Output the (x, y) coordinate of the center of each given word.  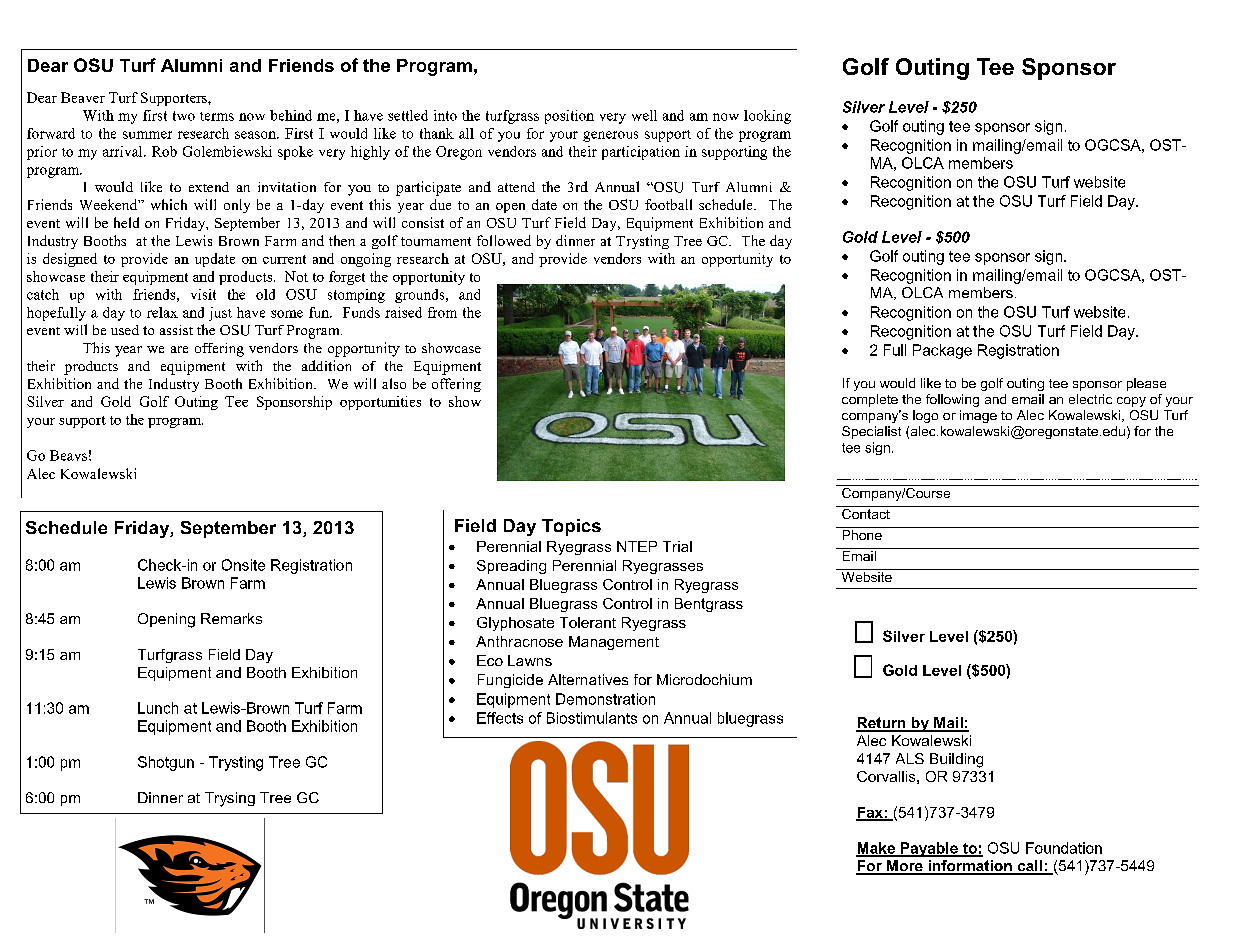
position (569, 117)
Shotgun (166, 763)
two (184, 116)
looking (767, 117)
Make (876, 849)
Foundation (1064, 848)
